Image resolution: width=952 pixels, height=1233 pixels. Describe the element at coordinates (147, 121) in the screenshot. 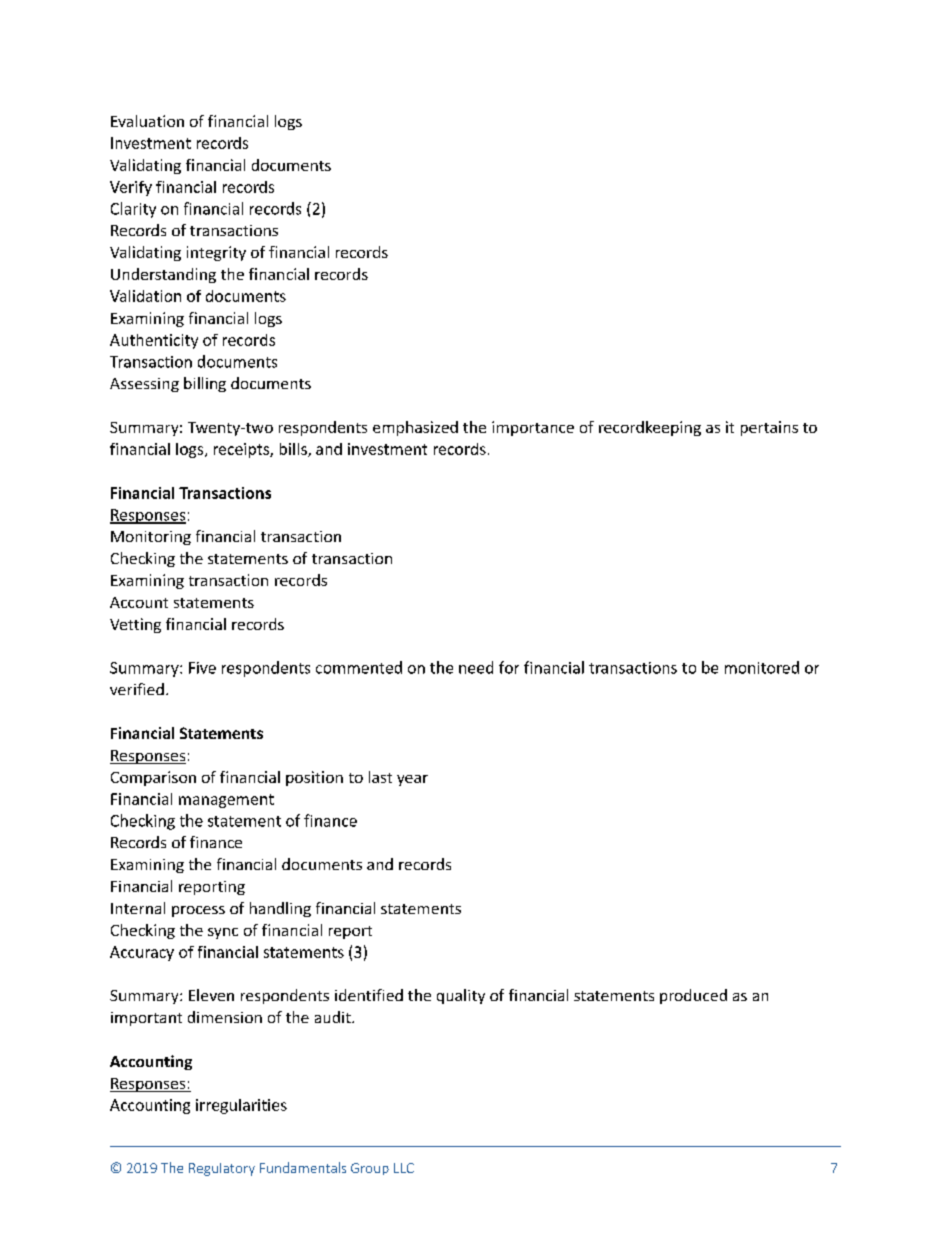

I see `Evaluation` at that location.
